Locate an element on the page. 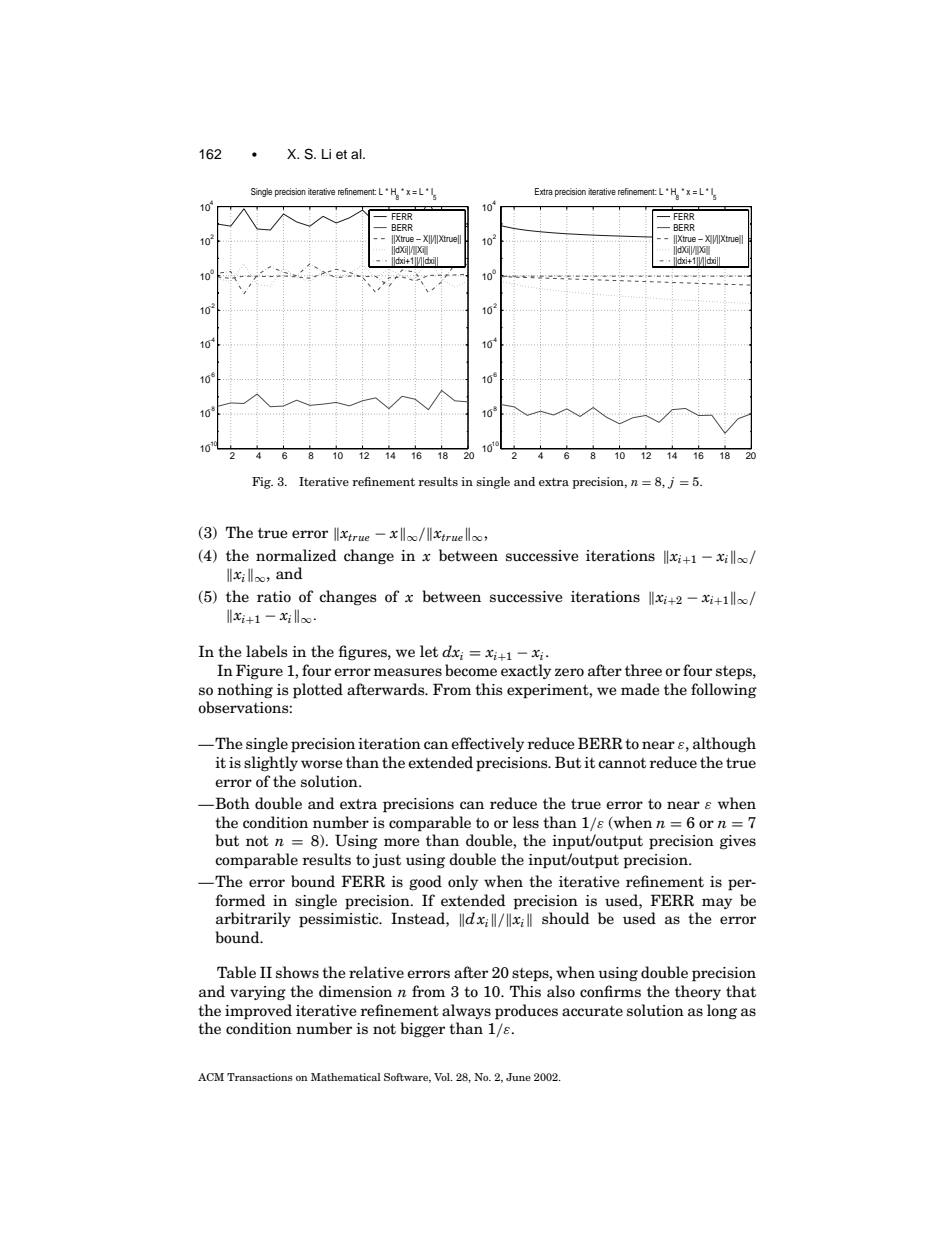 Image resolution: width=952 pixels, height=1233 pixels. Vol is located at coordinates (443, 1077).
